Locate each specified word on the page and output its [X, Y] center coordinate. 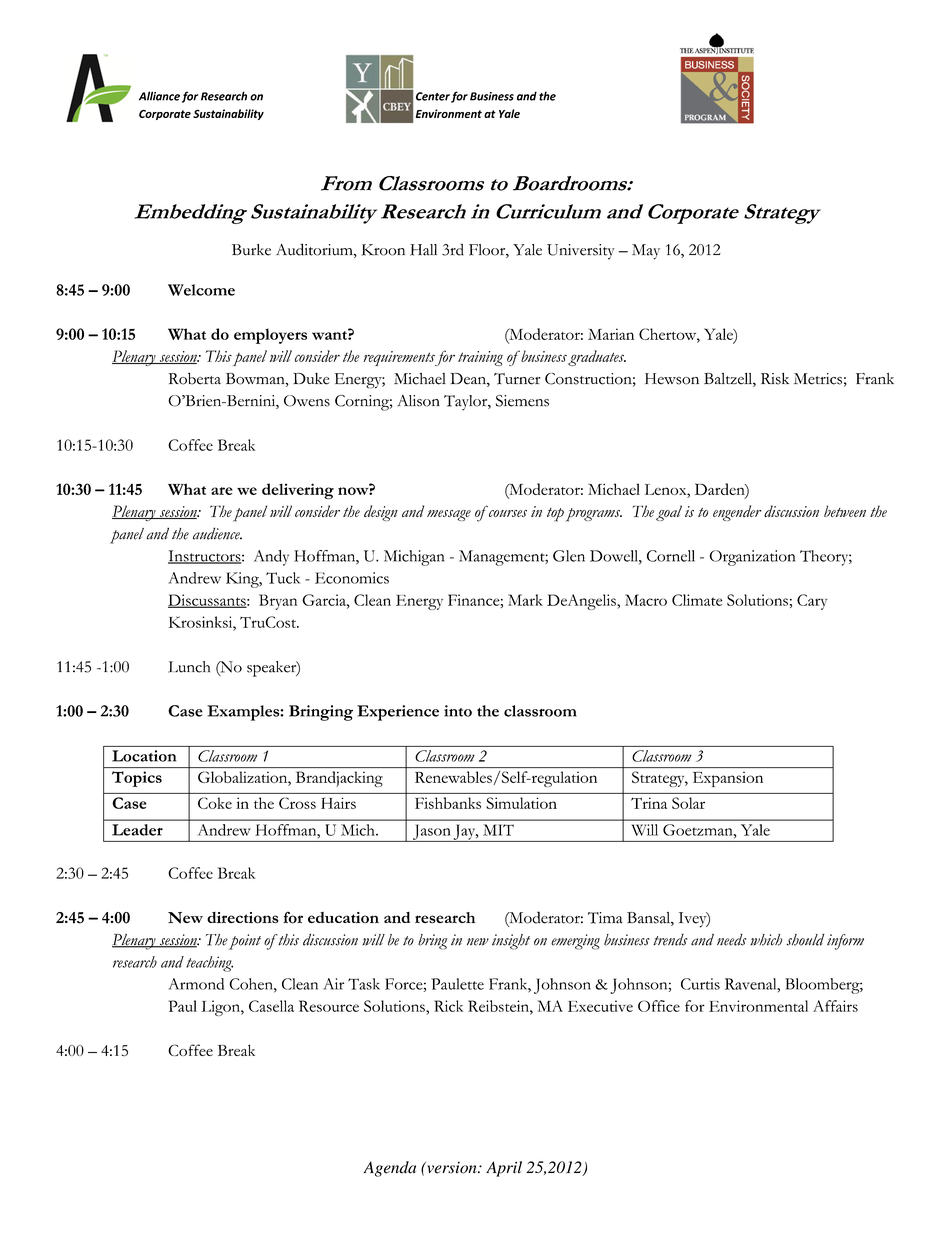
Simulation [521, 803]
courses [508, 513]
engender [737, 513]
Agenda [390, 1169]
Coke [215, 803]
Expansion [728, 779]
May [646, 252]
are [222, 491]
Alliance [159, 96]
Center [433, 96]
